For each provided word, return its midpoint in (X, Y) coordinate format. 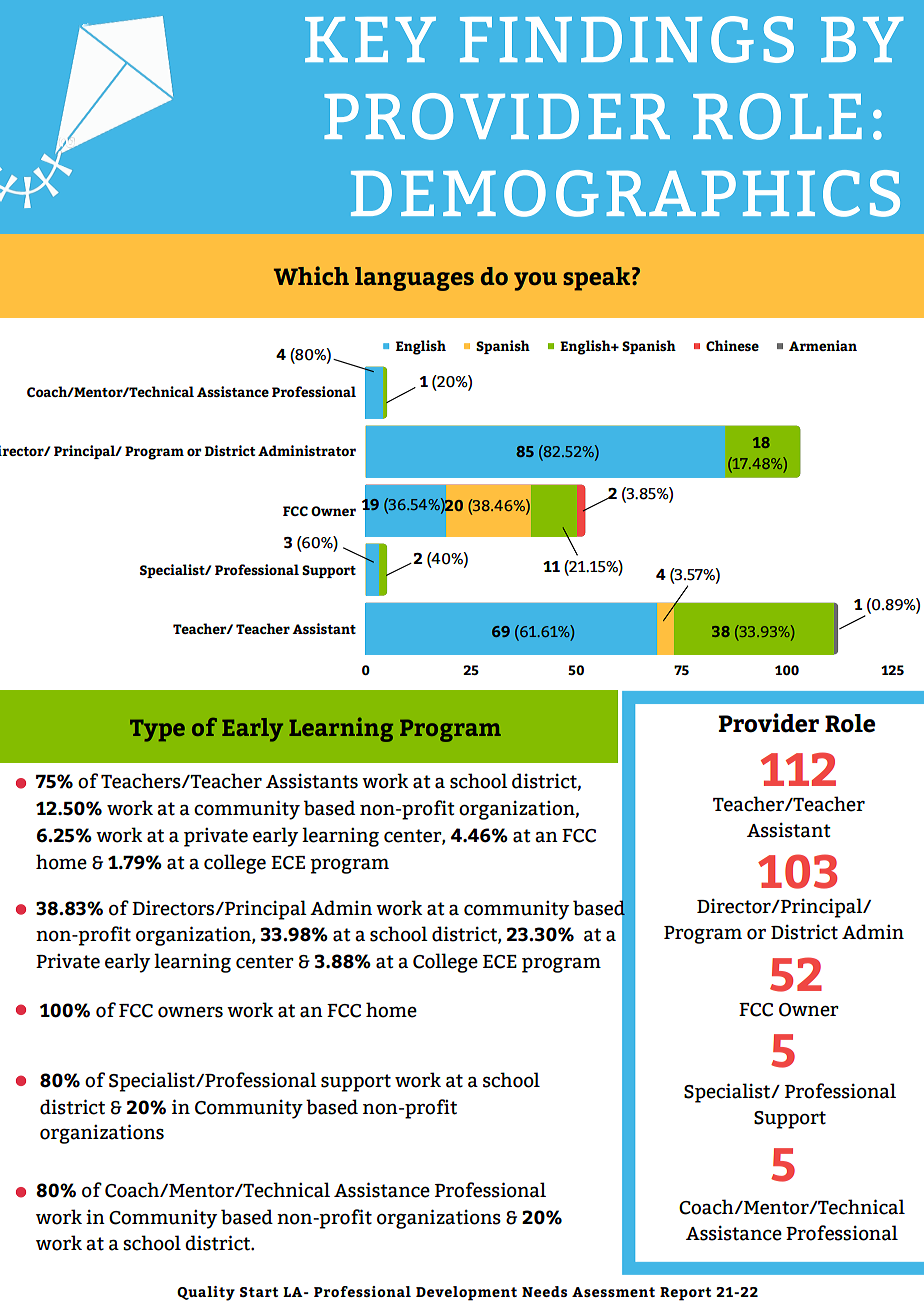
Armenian (823, 345)
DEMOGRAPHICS (625, 193)
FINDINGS (627, 39)
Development (466, 1293)
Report (685, 1294)
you (535, 281)
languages (414, 279)
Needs (544, 1291)
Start (259, 1292)
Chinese (732, 345)
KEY (370, 39)
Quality (206, 1293)
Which (311, 275)
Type (157, 730)
